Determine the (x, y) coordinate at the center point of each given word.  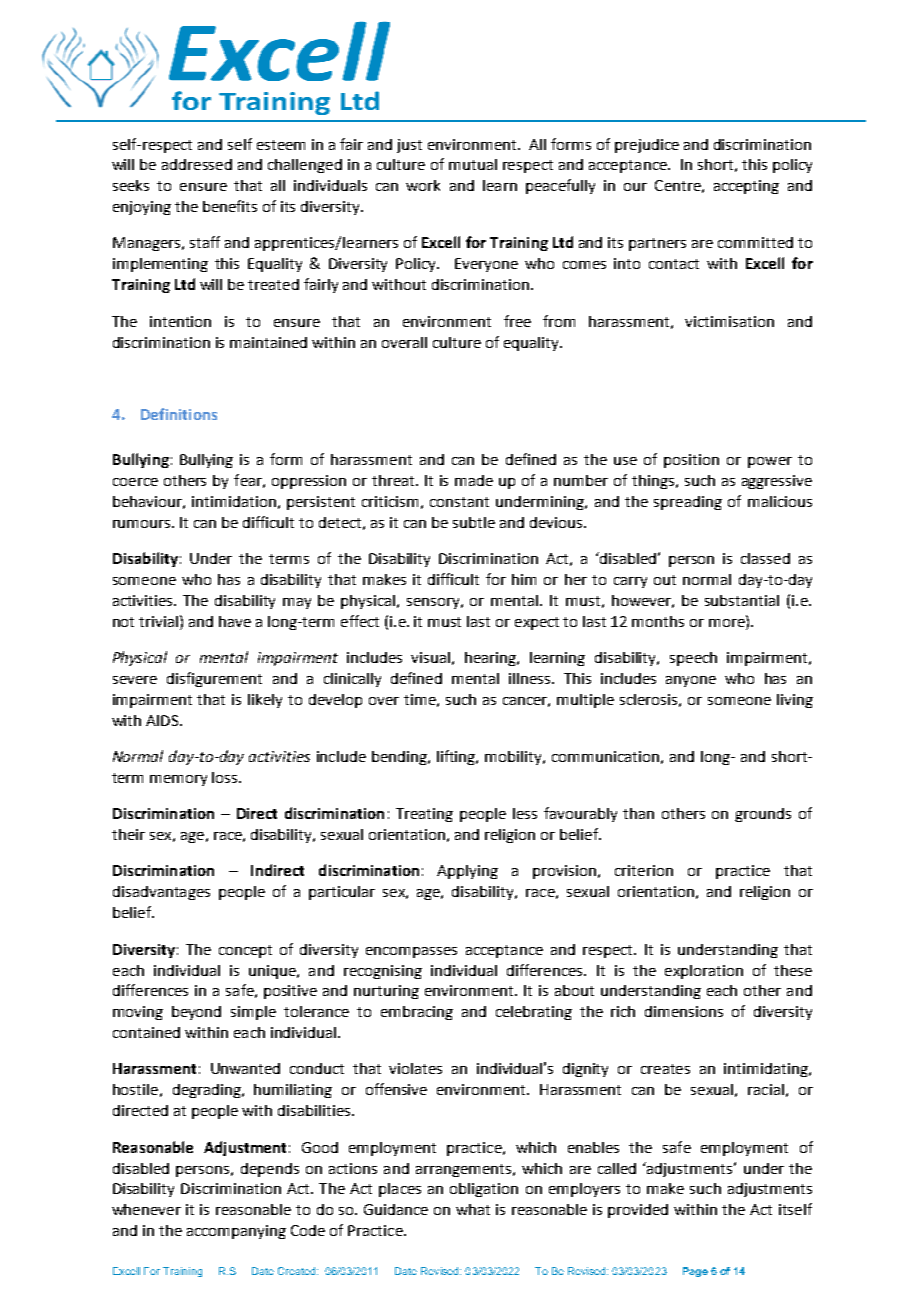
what (473, 1209)
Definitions (179, 414)
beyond (196, 1013)
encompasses (411, 952)
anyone (691, 681)
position (691, 461)
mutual (473, 164)
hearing (492, 659)
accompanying (236, 1232)
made (474, 480)
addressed (197, 164)
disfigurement (214, 679)
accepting (746, 187)
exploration (704, 972)
